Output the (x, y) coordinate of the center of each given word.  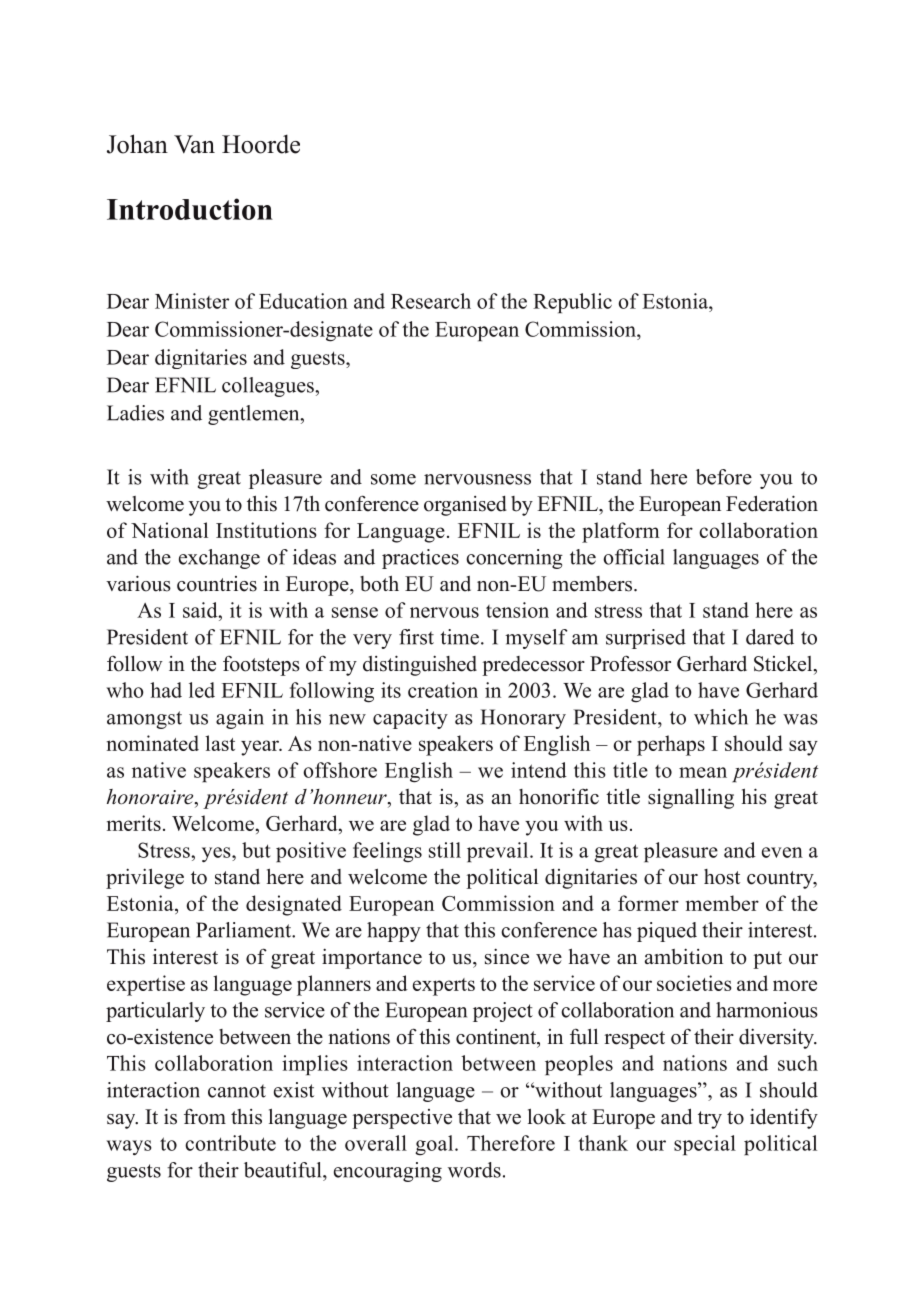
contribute (230, 1143)
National (169, 530)
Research (431, 301)
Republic (572, 303)
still (445, 850)
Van (194, 144)
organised (465, 506)
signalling (691, 798)
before (724, 477)
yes (217, 854)
